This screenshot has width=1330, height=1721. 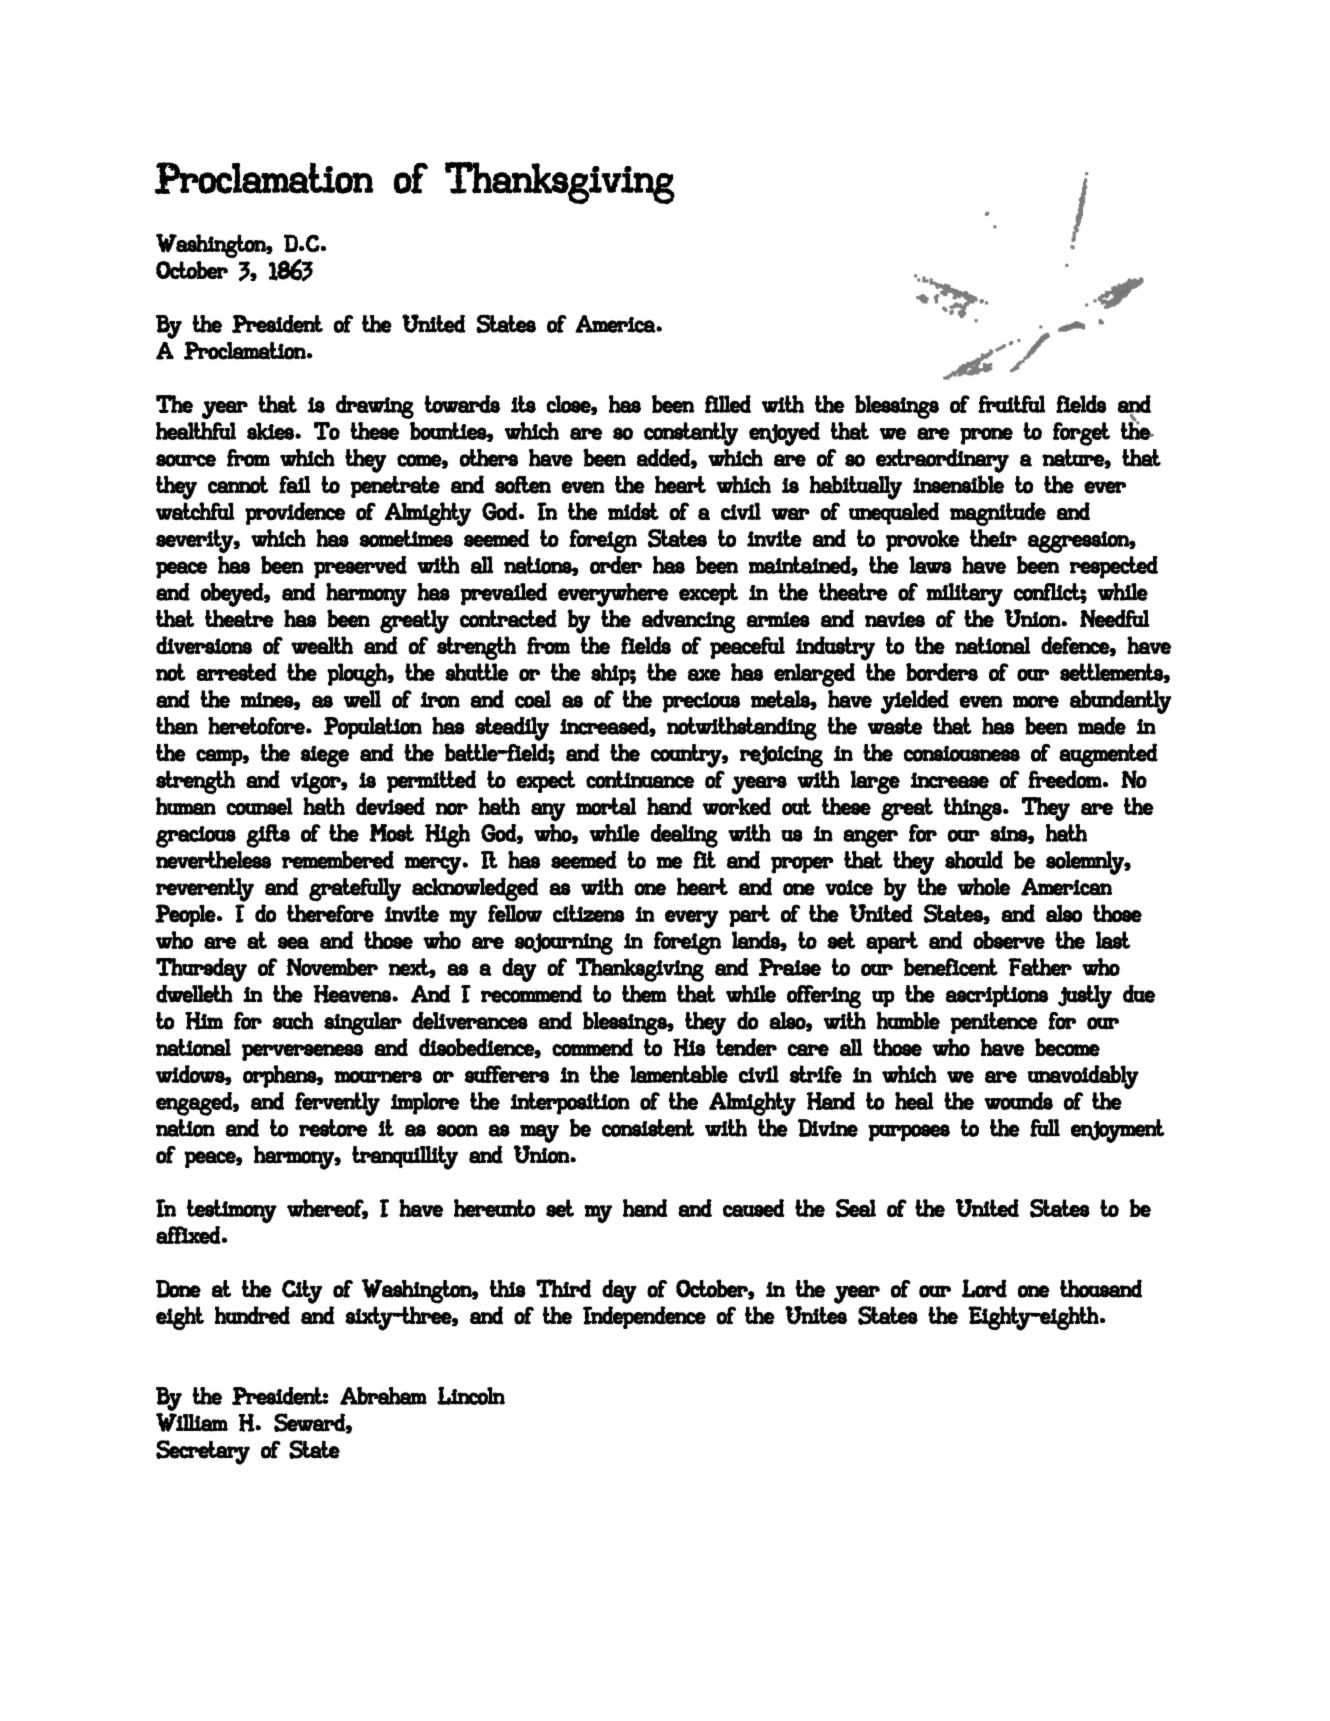 I want to click on prone, so click(x=986, y=436).
